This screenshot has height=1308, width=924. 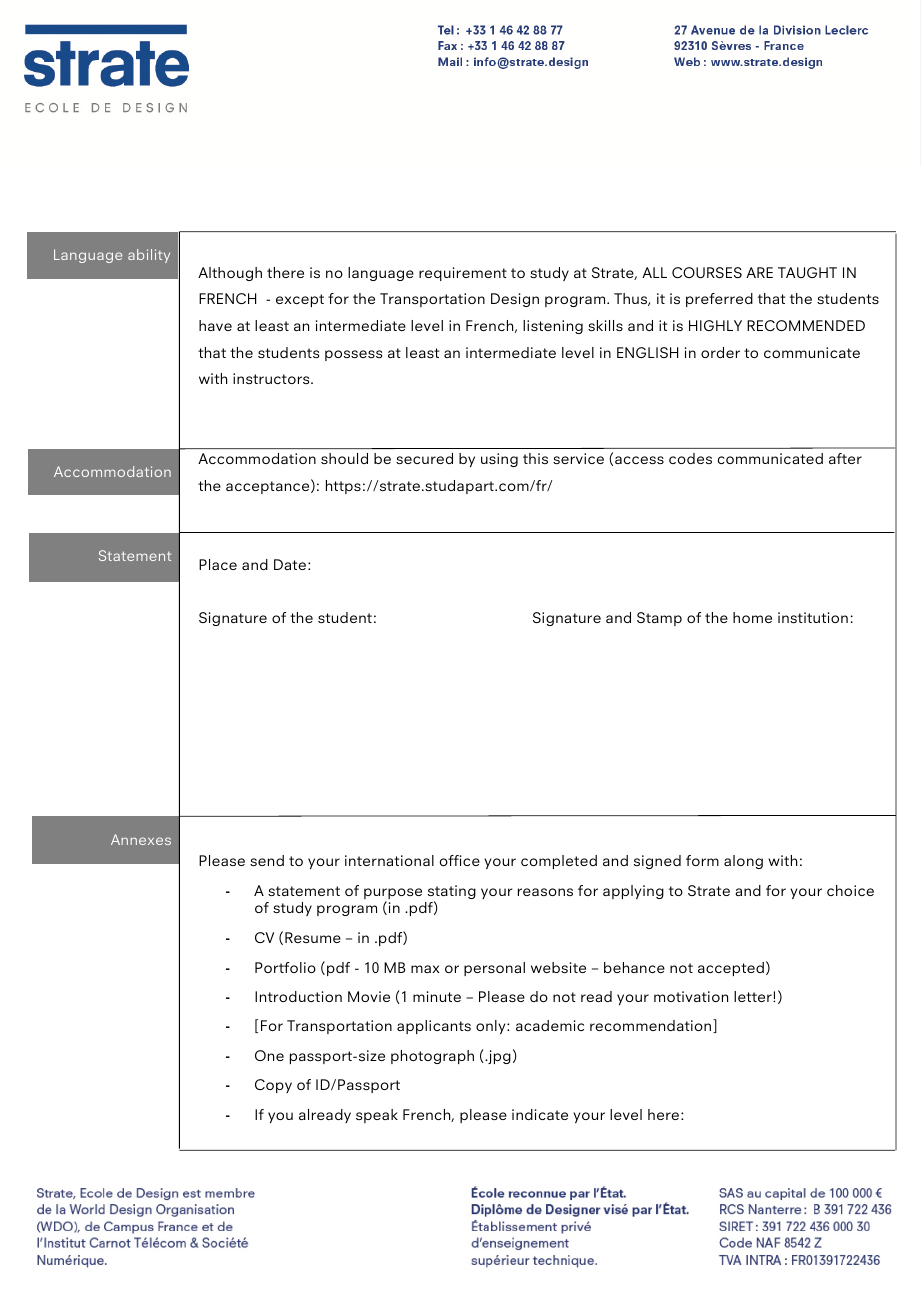 I want to click on using, so click(x=499, y=460).
